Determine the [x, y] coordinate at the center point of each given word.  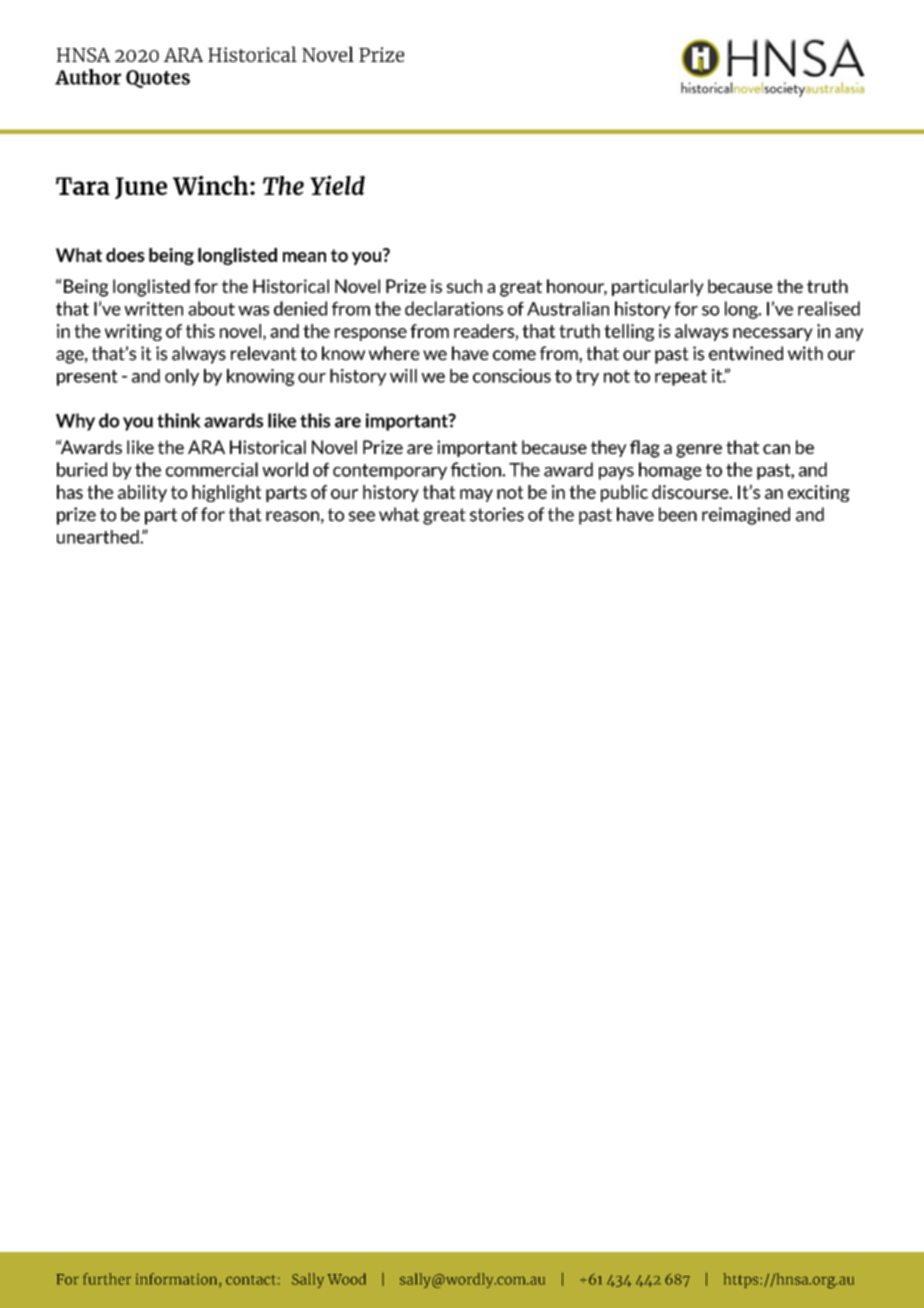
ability [142, 493]
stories [497, 514]
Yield [337, 185]
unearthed [99, 537]
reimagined [746, 516]
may [476, 495]
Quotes [158, 79]
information [178, 1280]
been [678, 514]
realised [829, 308]
